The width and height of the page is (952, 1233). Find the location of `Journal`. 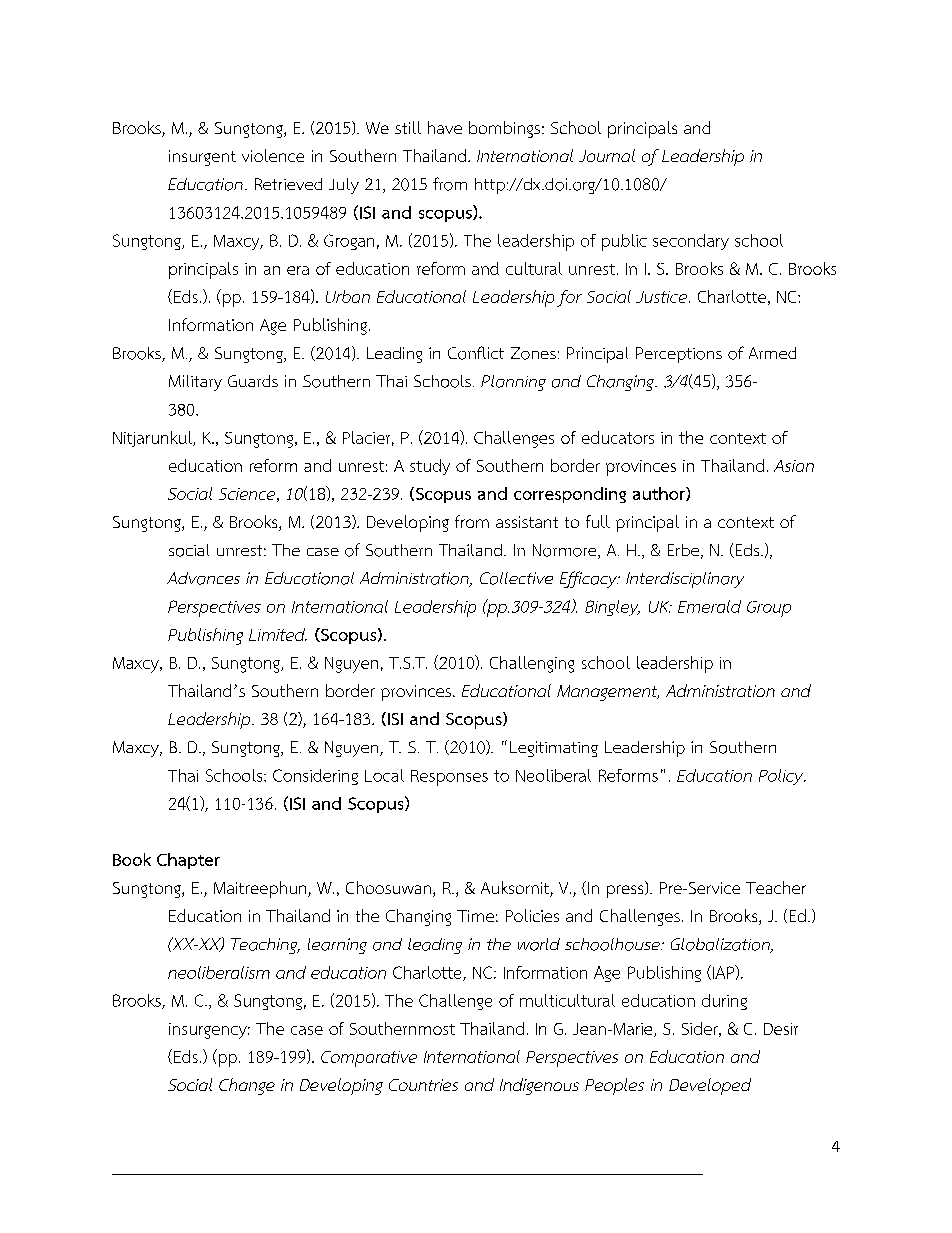

Journal is located at coordinates (607, 155).
